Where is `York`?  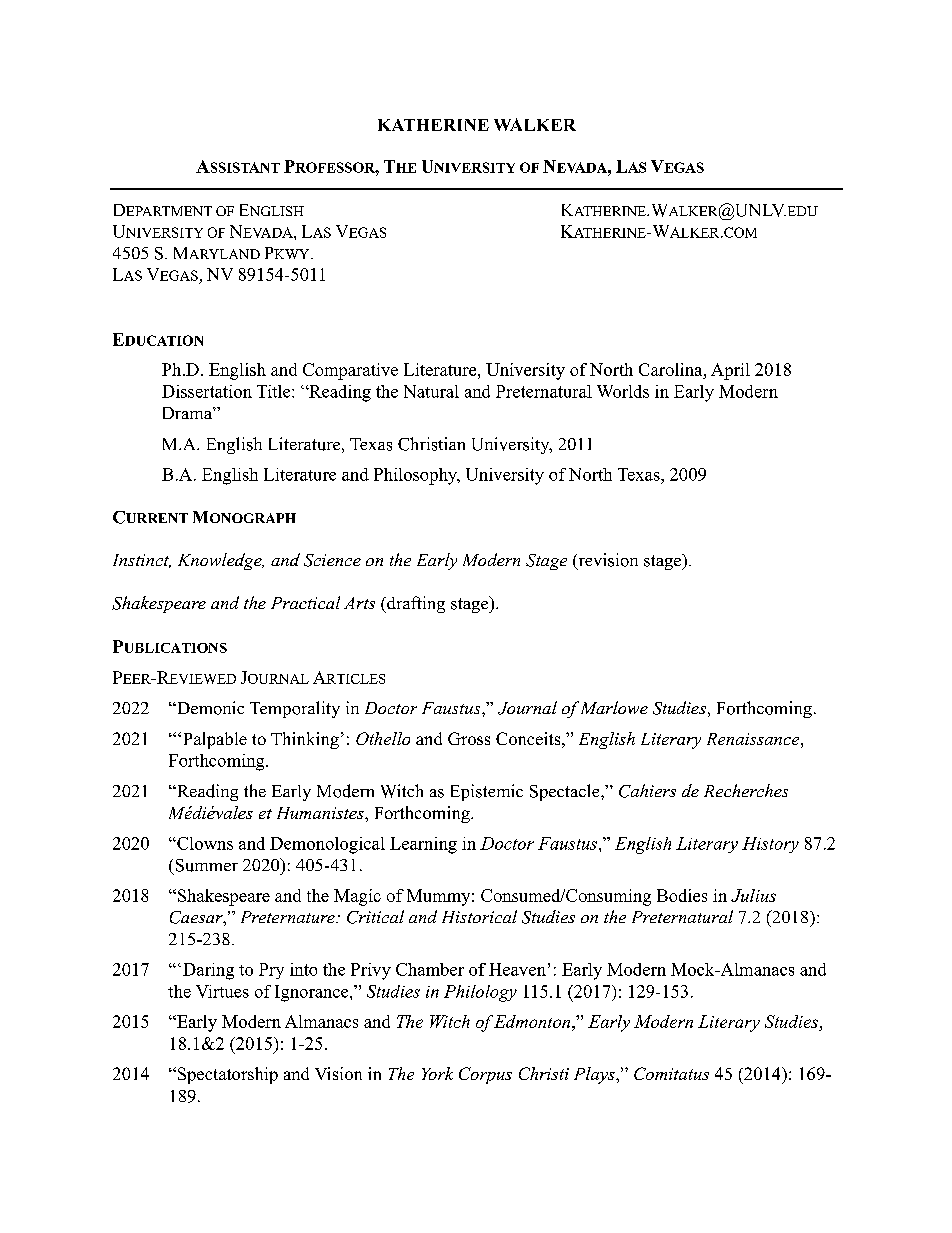 York is located at coordinates (437, 1073).
